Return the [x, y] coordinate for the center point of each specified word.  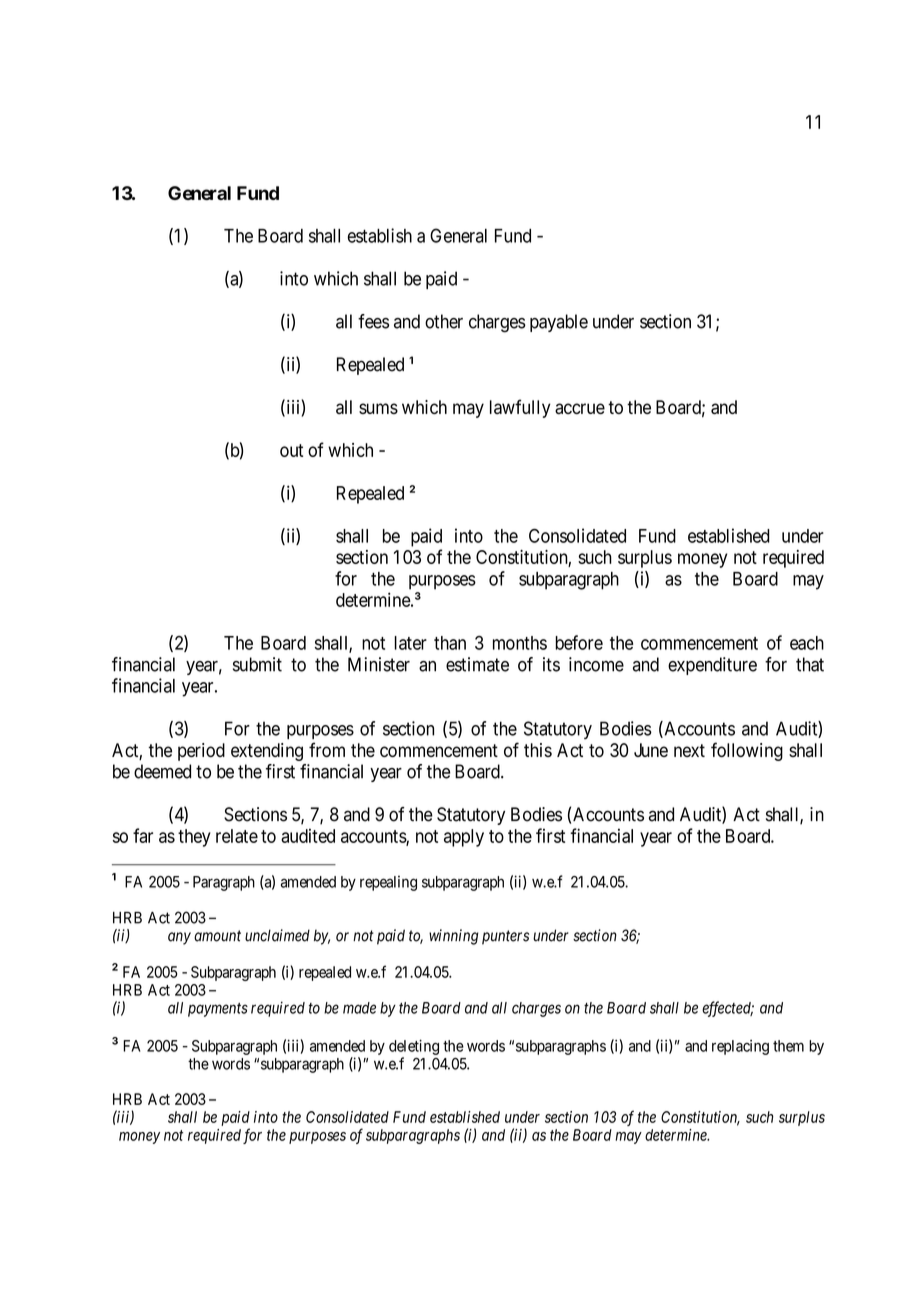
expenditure [712, 666]
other [444, 321]
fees [373, 321]
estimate [477, 664]
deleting [414, 1047]
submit [257, 664]
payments [218, 1010]
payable [559, 323]
